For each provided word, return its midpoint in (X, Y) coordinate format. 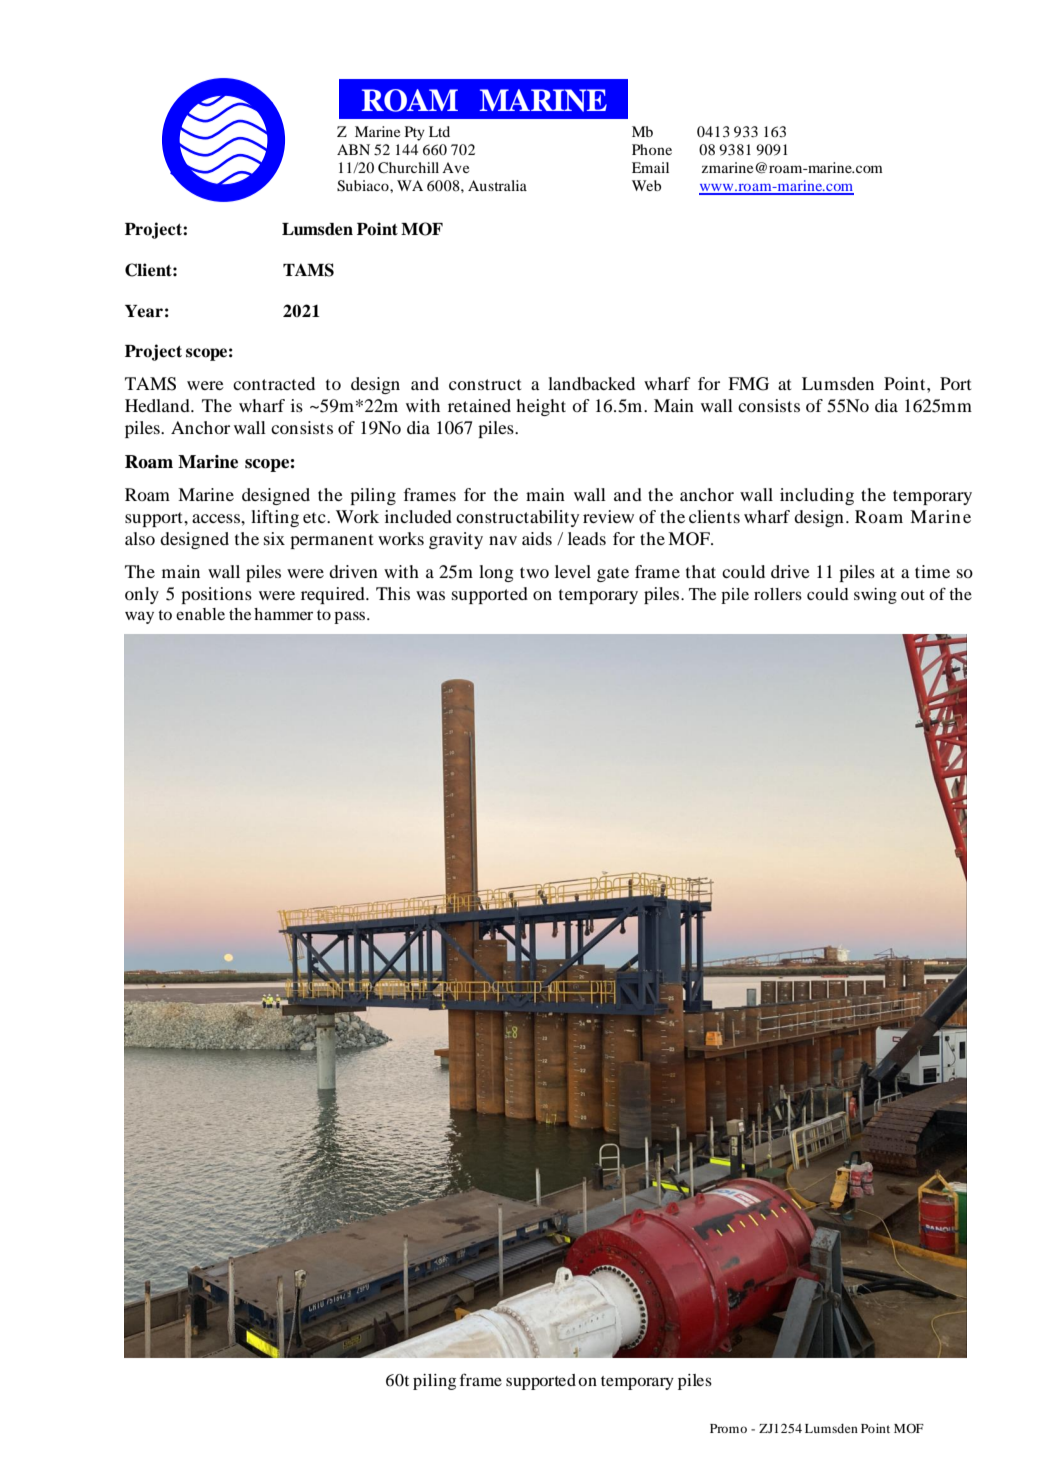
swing (875, 596)
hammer (283, 614)
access (217, 518)
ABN (353, 149)
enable (200, 614)
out (913, 595)
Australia (497, 185)
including (817, 496)
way (139, 617)
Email (650, 167)
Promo (728, 1428)
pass (351, 617)
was (430, 595)
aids (537, 538)
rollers (778, 594)
